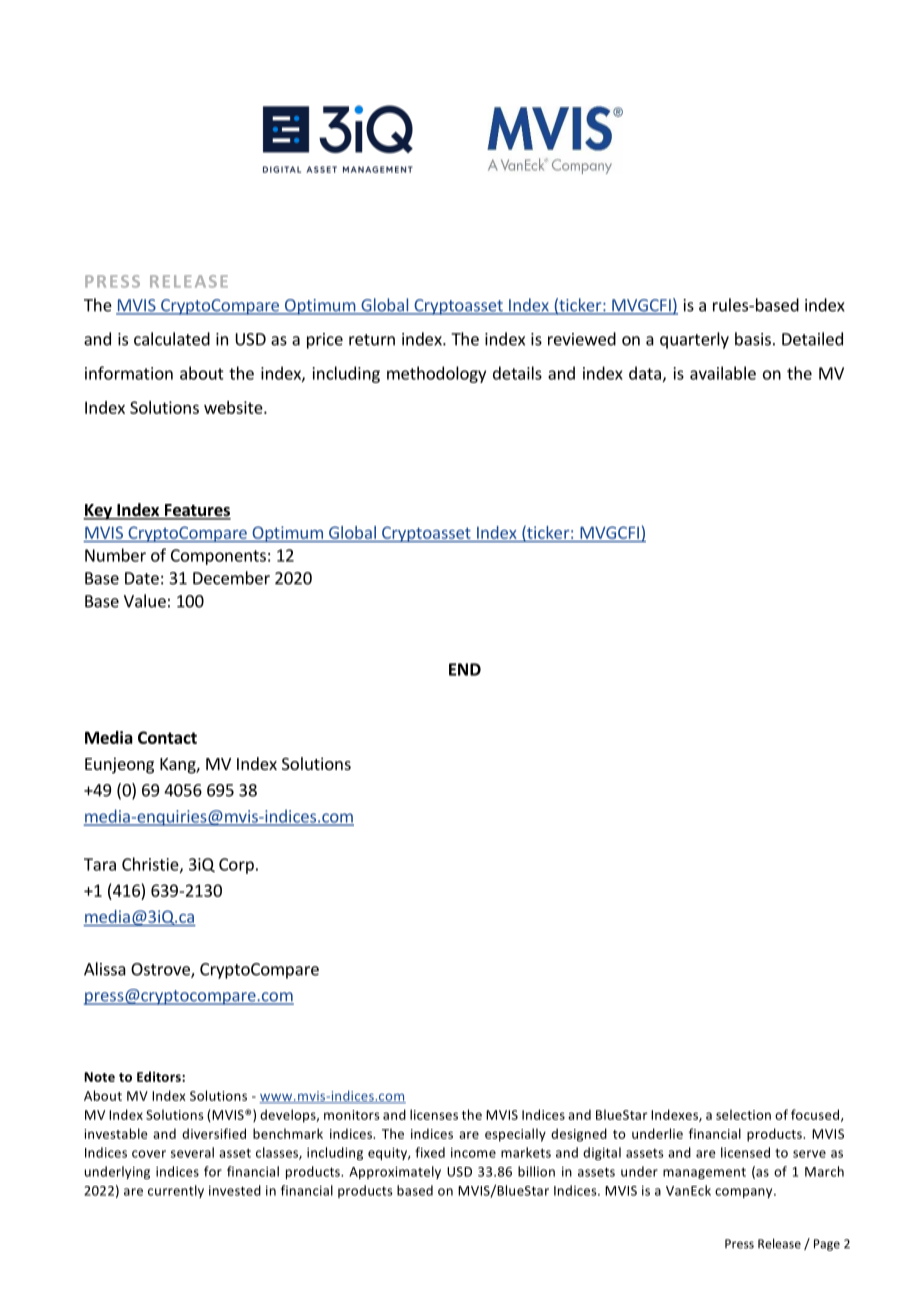 The image size is (924, 1309). What do you see at coordinates (105, 969) in the document?
I see `Alissa` at bounding box center [105, 969].
